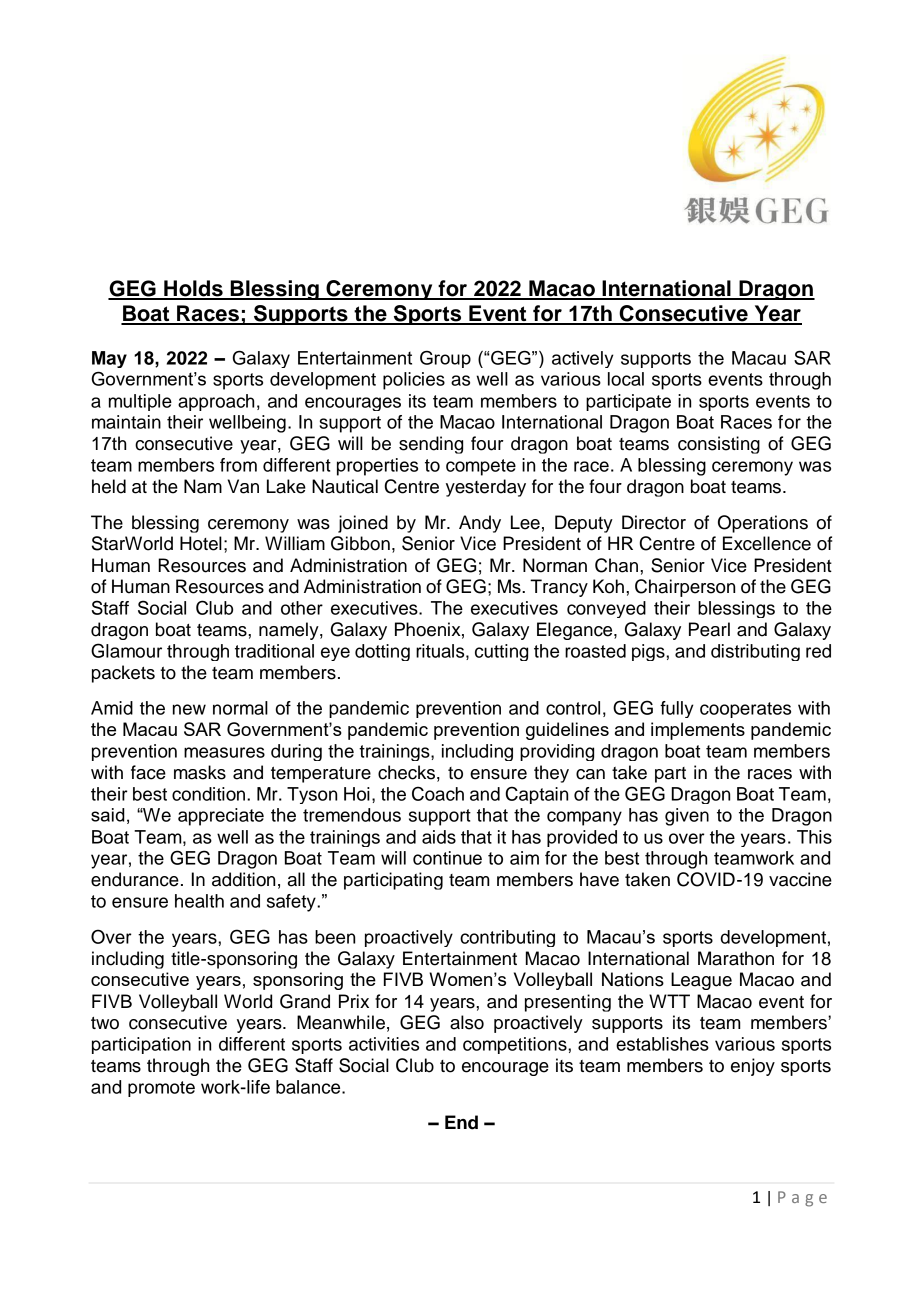  I want to click on Holds, so click(193, 289).
